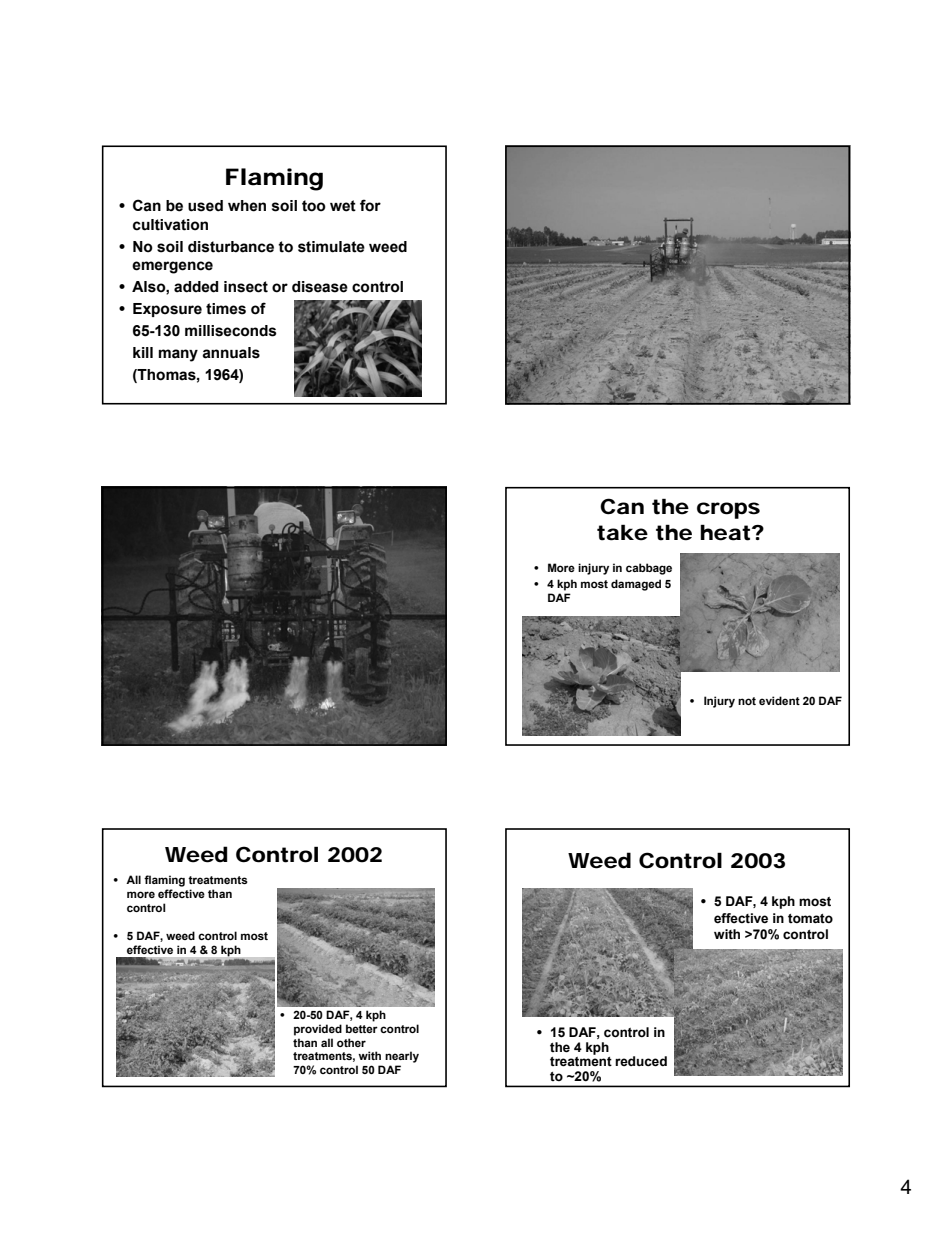 The image size is (952, 1233). Describe the element at coordinates (362, 1028) in the screenshot. I see `better` at that location.
